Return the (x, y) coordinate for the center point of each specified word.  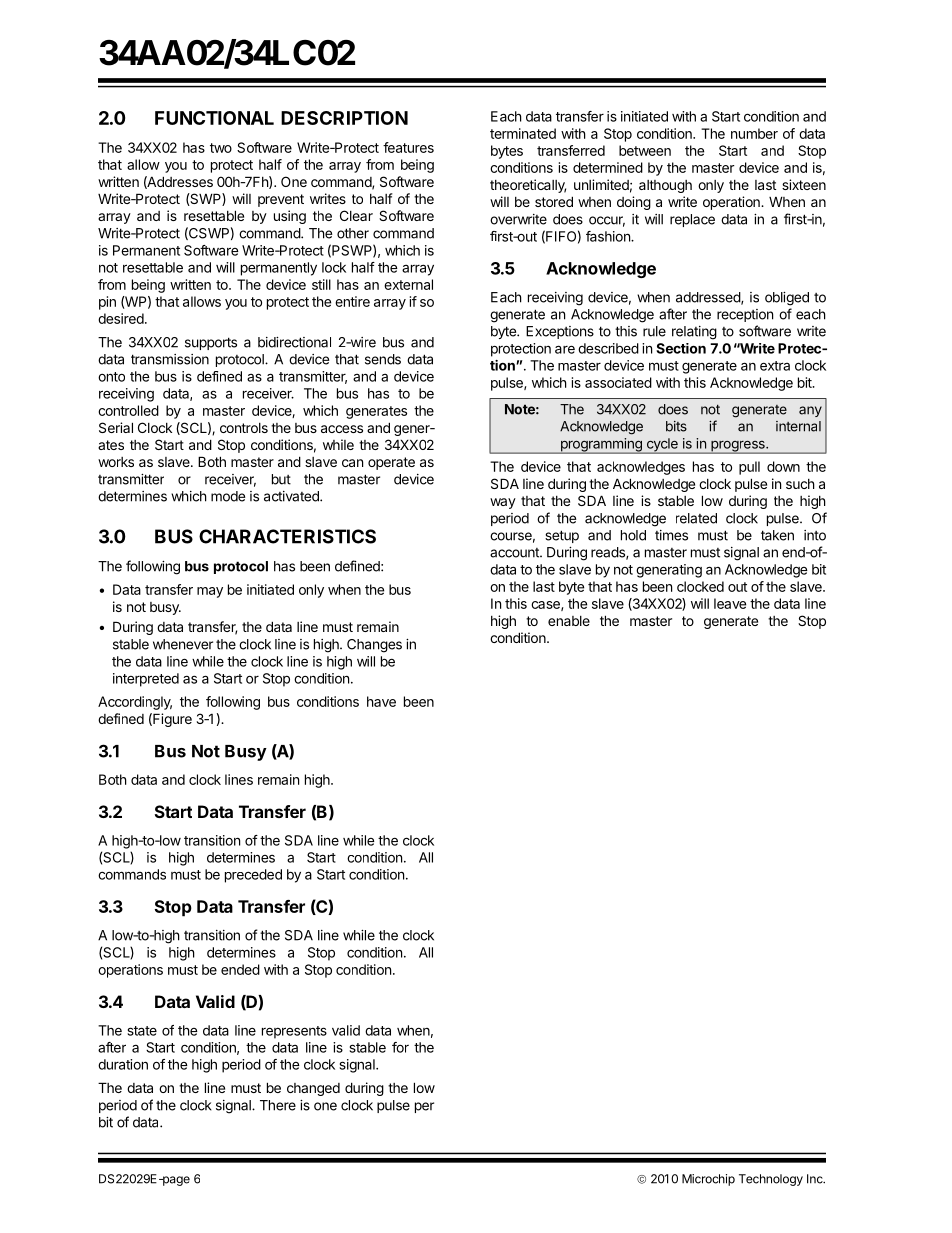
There (278, 1105)
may (210, 592)
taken (777, 535)
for (400, 1047)
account (515, 553)
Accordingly (135, 703)
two (221, 148)
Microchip (708, 1180)
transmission (170, 359)
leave (730, 603)
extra (775, 366)
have (381, 701)
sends (383, 359)
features (408, 147)
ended (240, 969)
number (754, 133)
